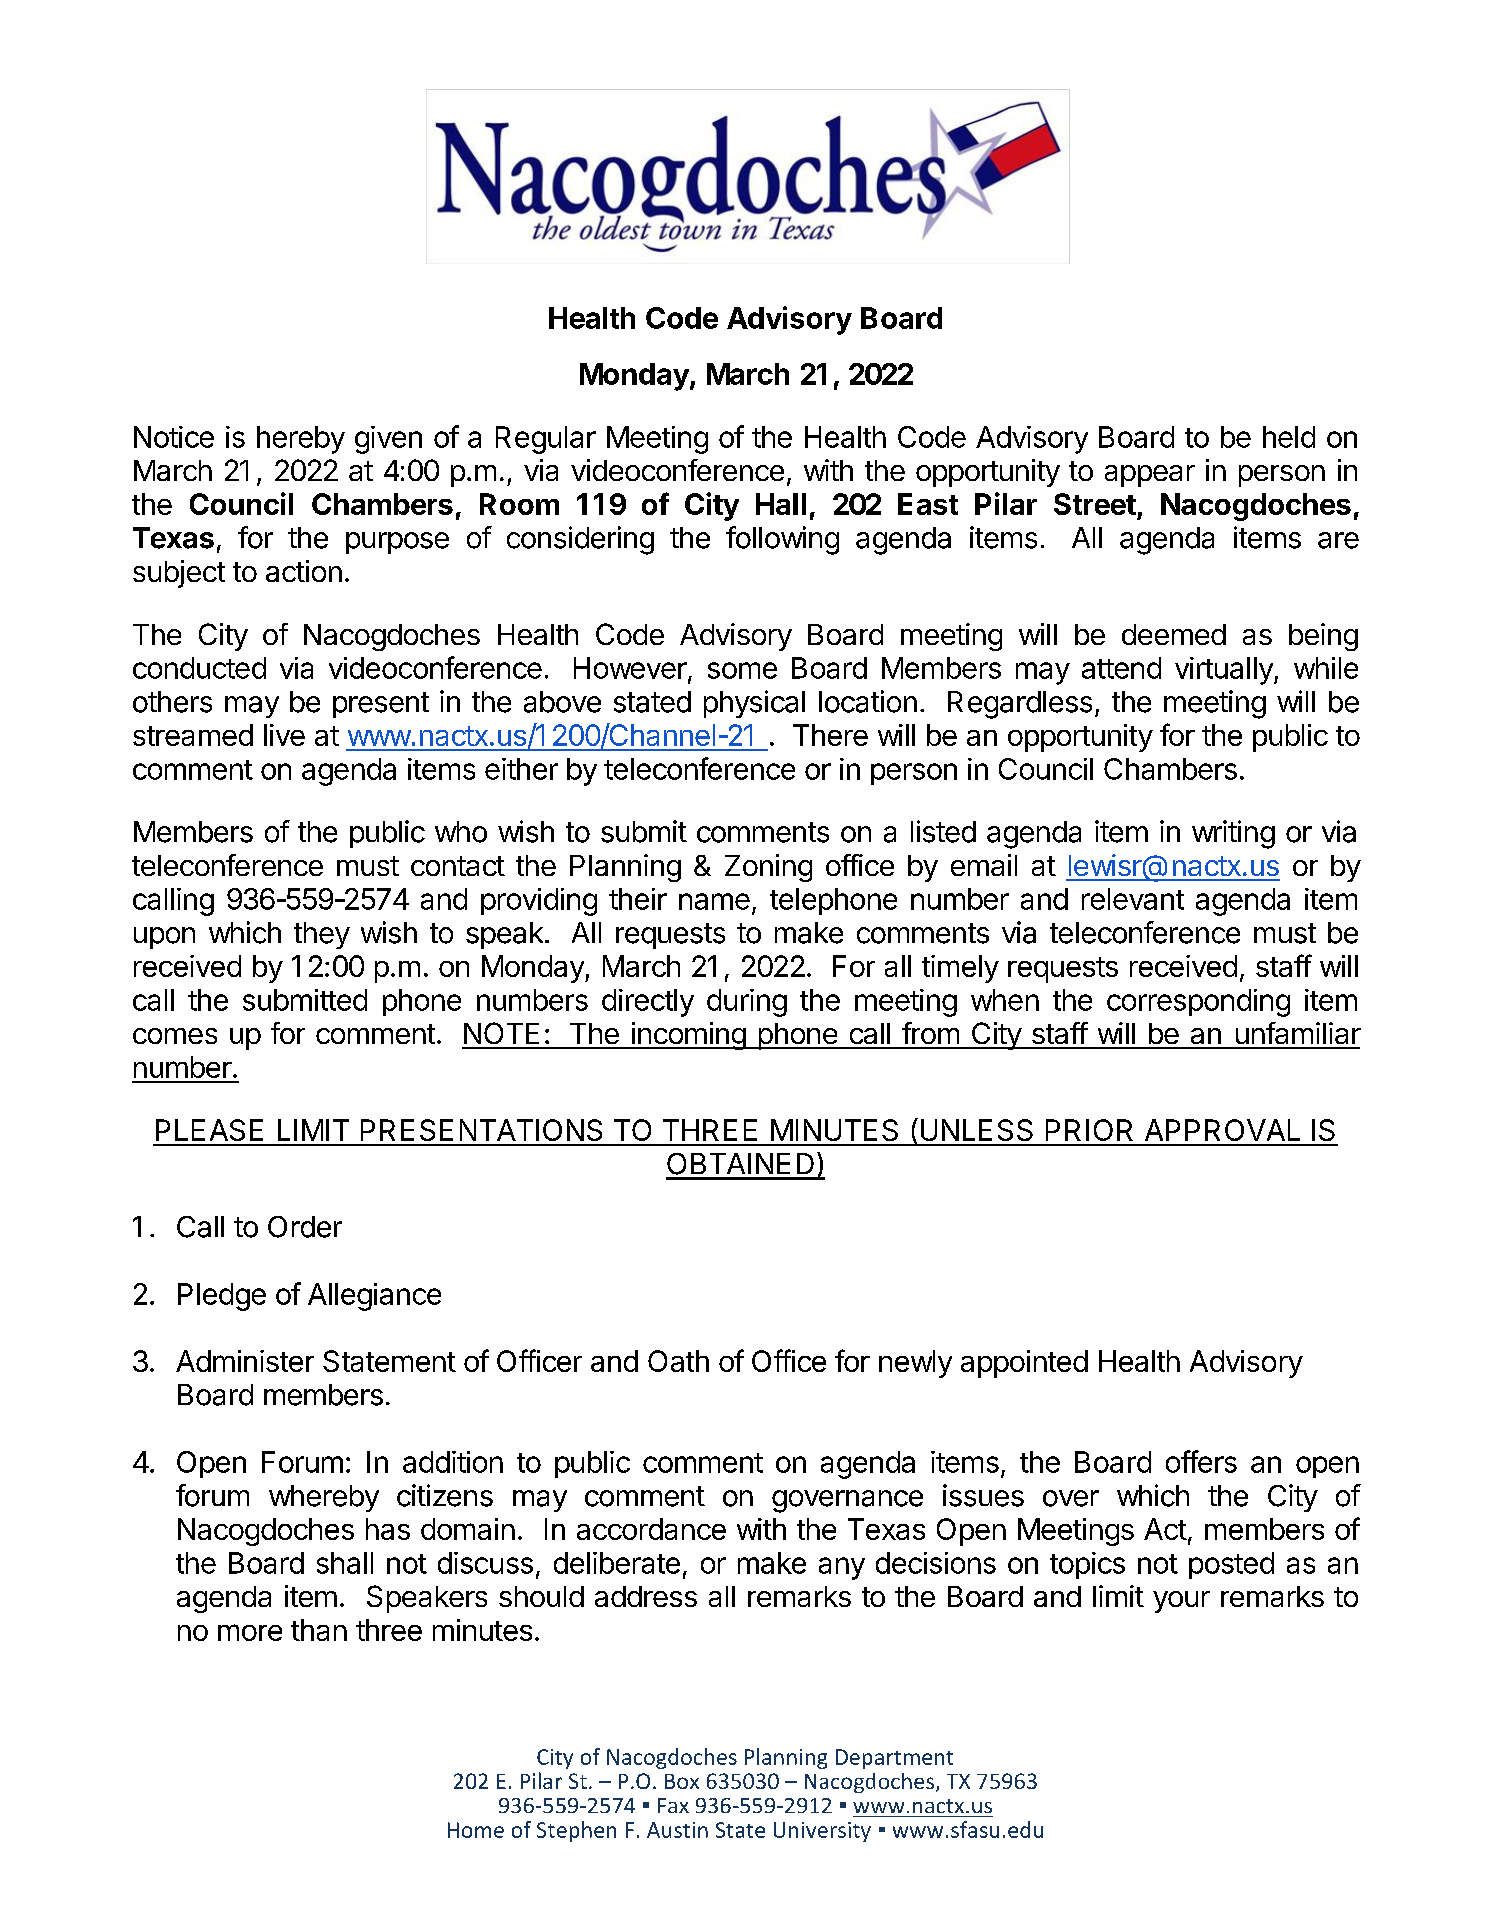 The width and height of the screenshot is (1491, 1930). I want to click on Administer, so click(245, 1361).
